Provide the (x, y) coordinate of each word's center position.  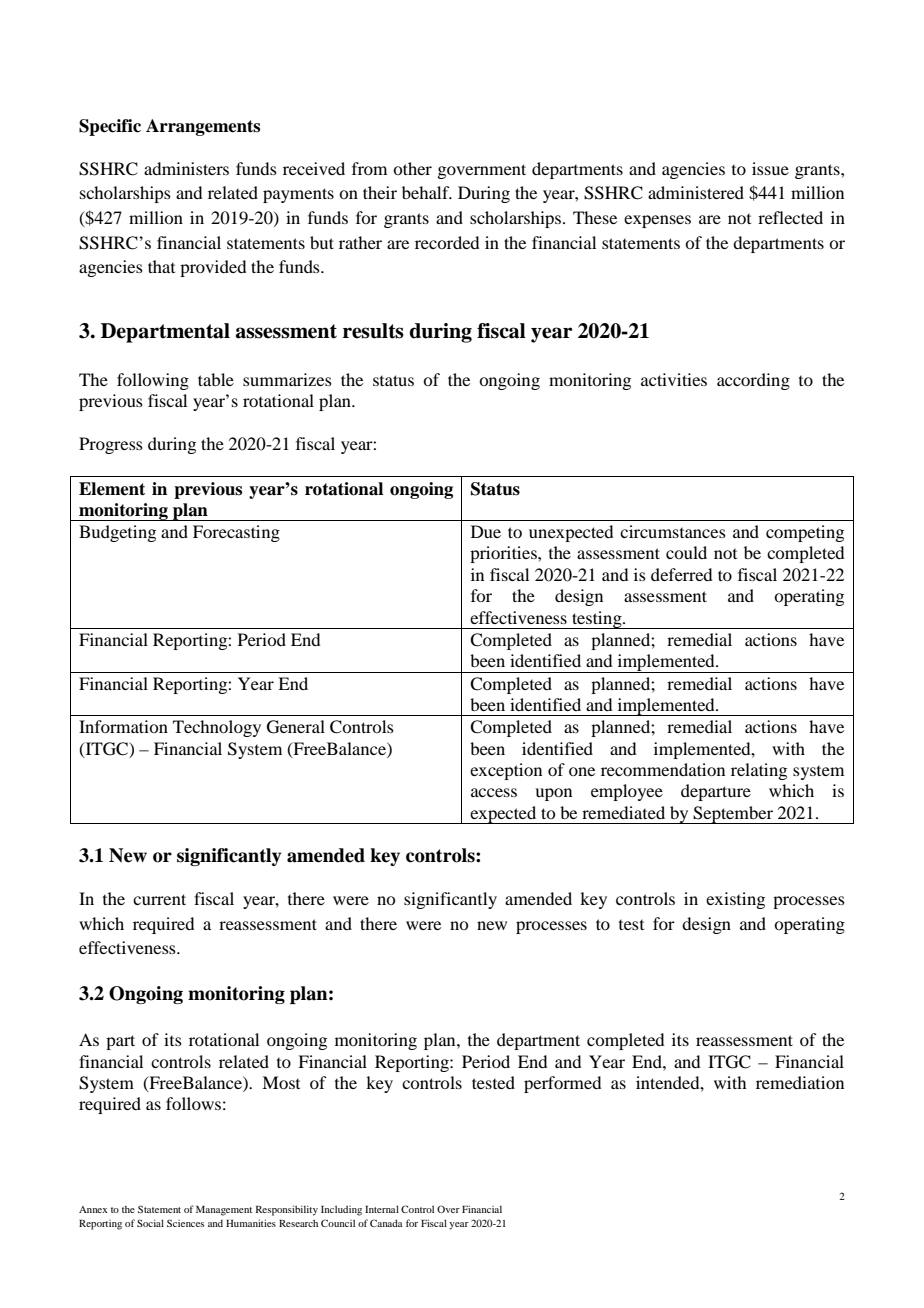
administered (696, 192)
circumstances (673, 531)
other (412, 168)
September (733, 815)
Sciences (185, 1223)
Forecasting (236, 533)
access (494, 792)
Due (486, 531)
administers (186, 168)
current (159, 899)
